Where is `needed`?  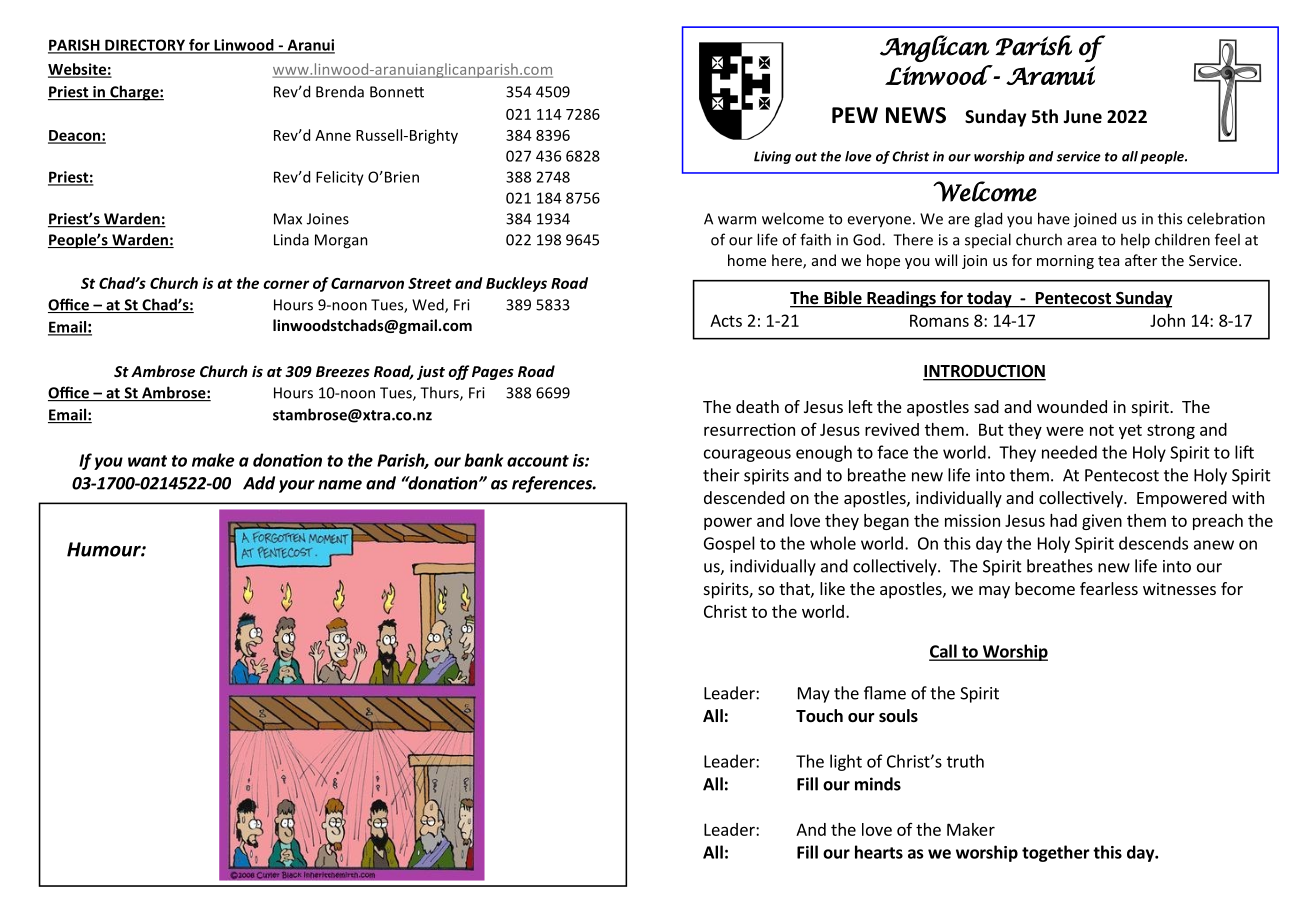
needed is located at coordinates (1069, 452).
